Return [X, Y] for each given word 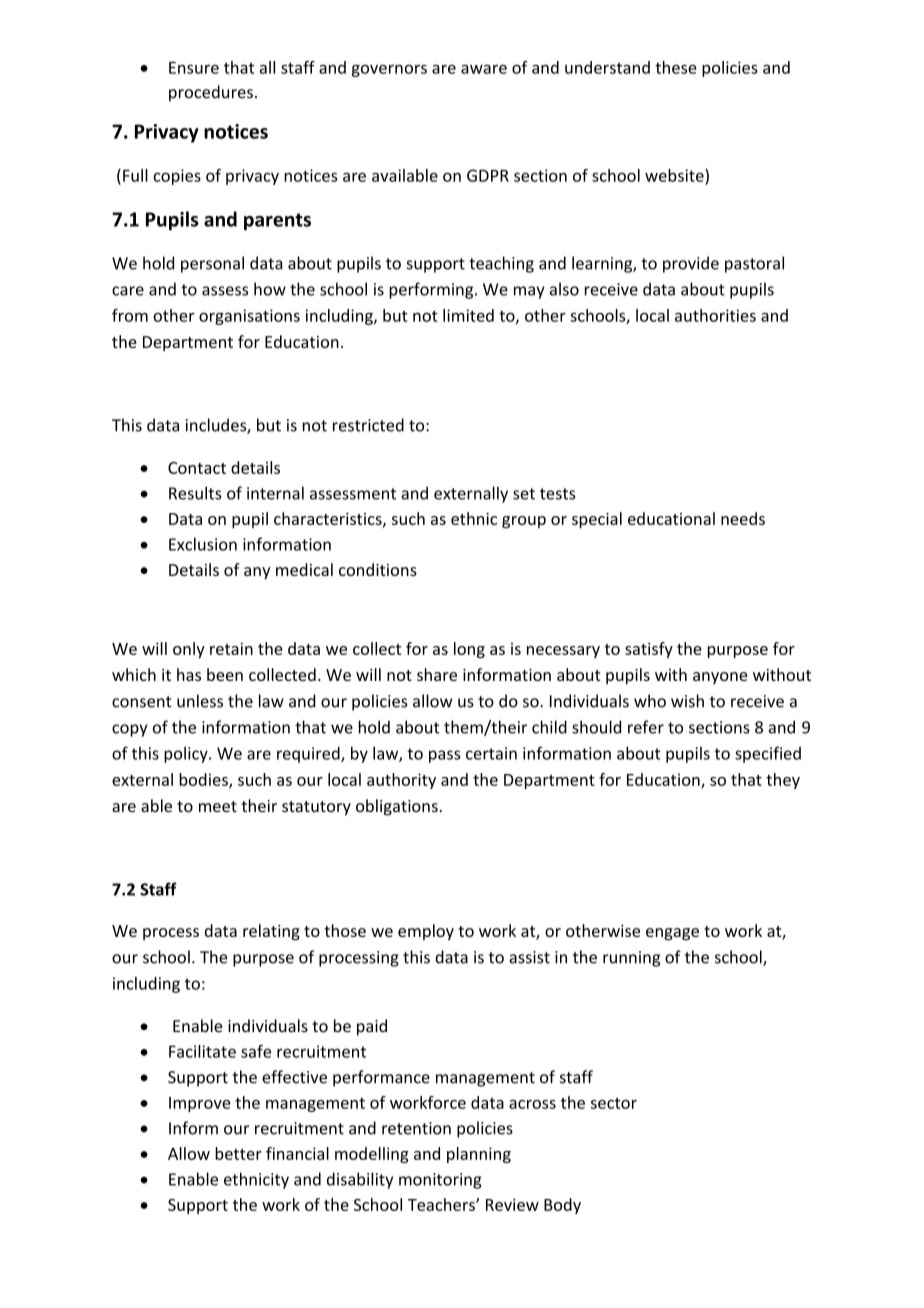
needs [743, 518]
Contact [197, 468]
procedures [211, 93]
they [783, 781]
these [676, 67]
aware [484, 69]
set [524, 494]
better [238, 1153]
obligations [397, 807]
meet [218, 806]
